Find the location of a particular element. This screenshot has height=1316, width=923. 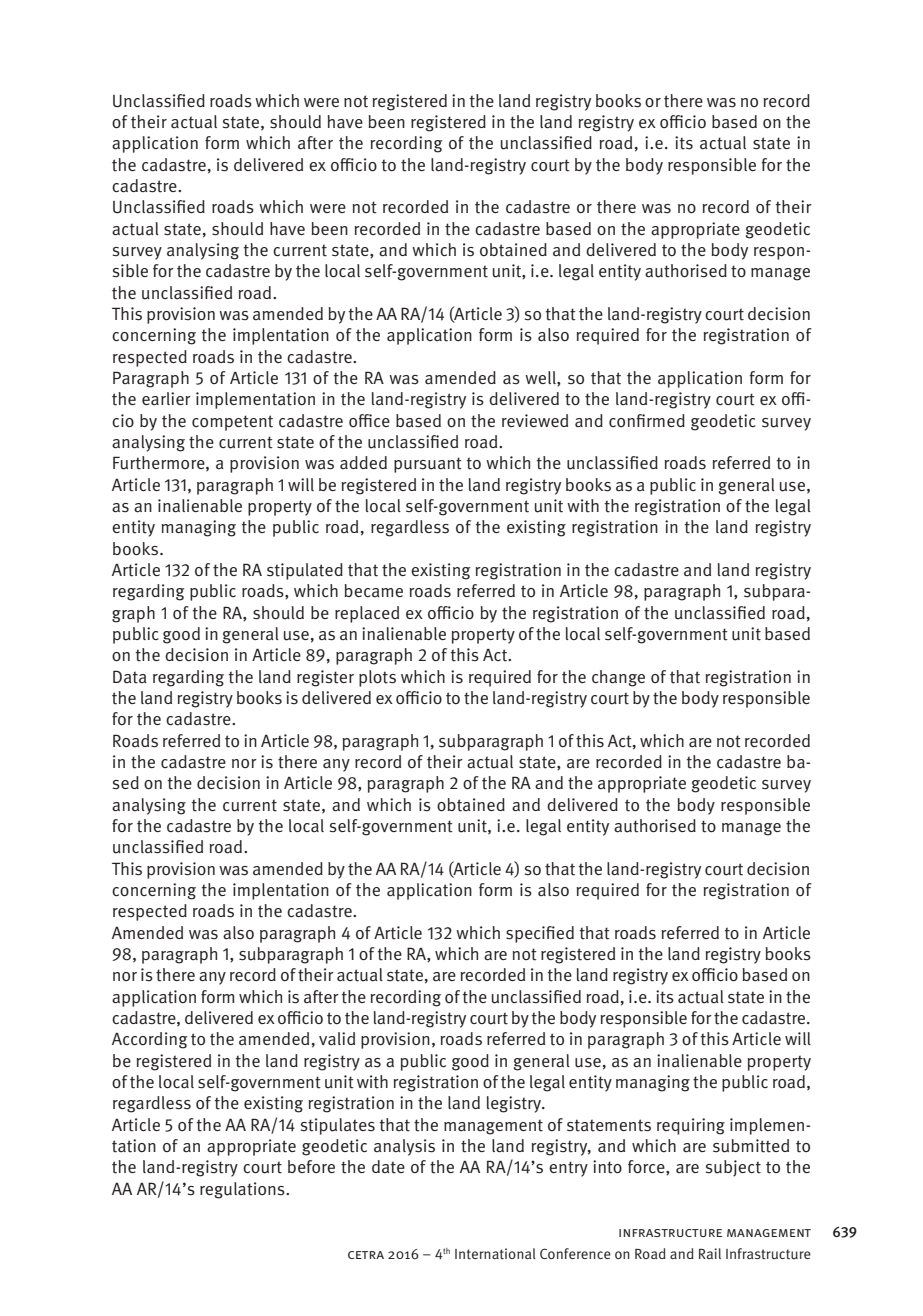

specified is located at coordinates (540, 934).
